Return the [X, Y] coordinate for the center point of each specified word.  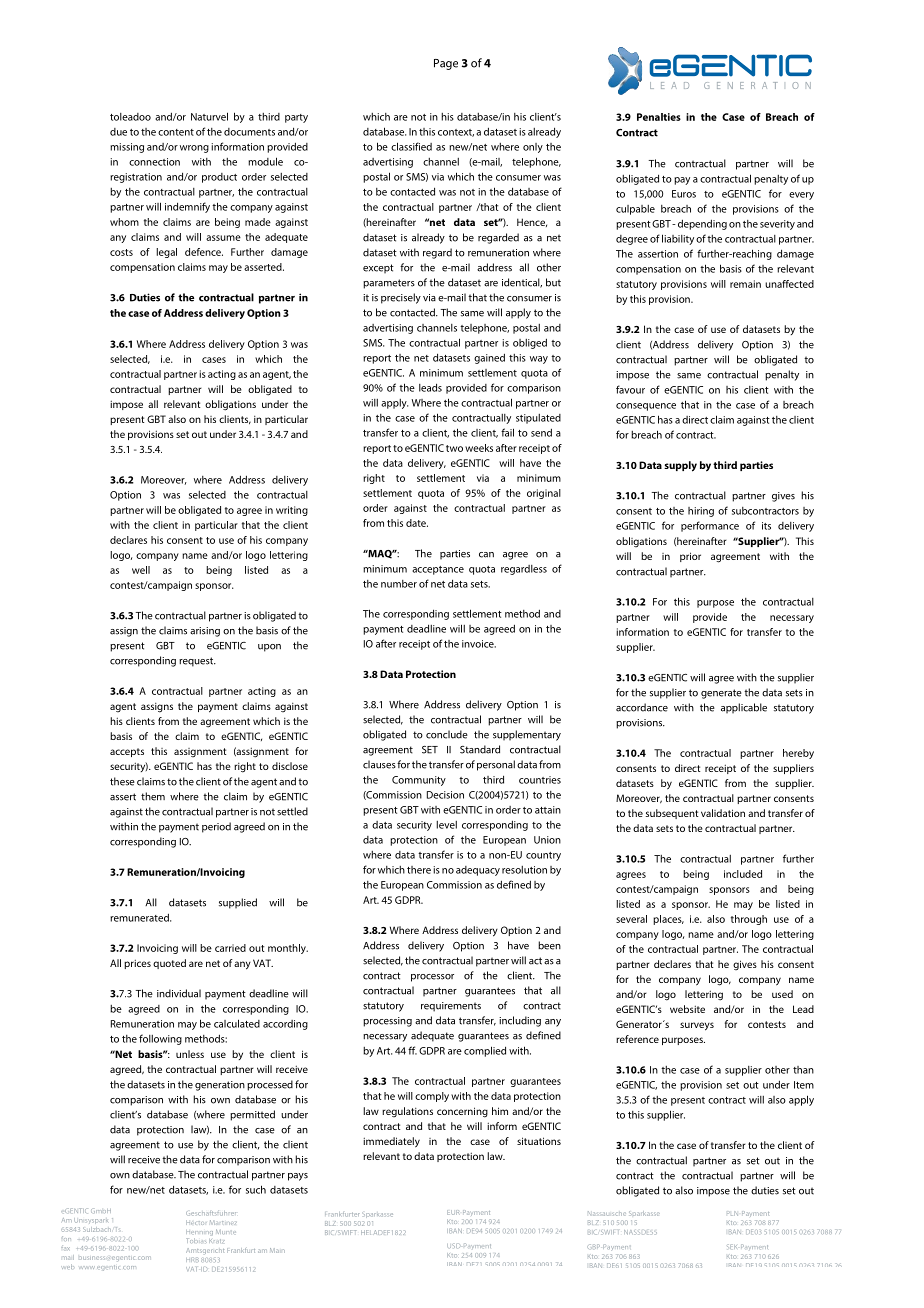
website [687, 1009]
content [176, 132]
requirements [451, 1007]
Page [446, 64]
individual [179, 993]
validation [723, 813]
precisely [401, 298]
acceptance [438, 570]
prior [690, 557]
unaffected [789, 284]
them [153, 796]
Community [419, 781]
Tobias [197, 1240]
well [141, 570]
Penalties [659, 117]
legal [166, 253]
